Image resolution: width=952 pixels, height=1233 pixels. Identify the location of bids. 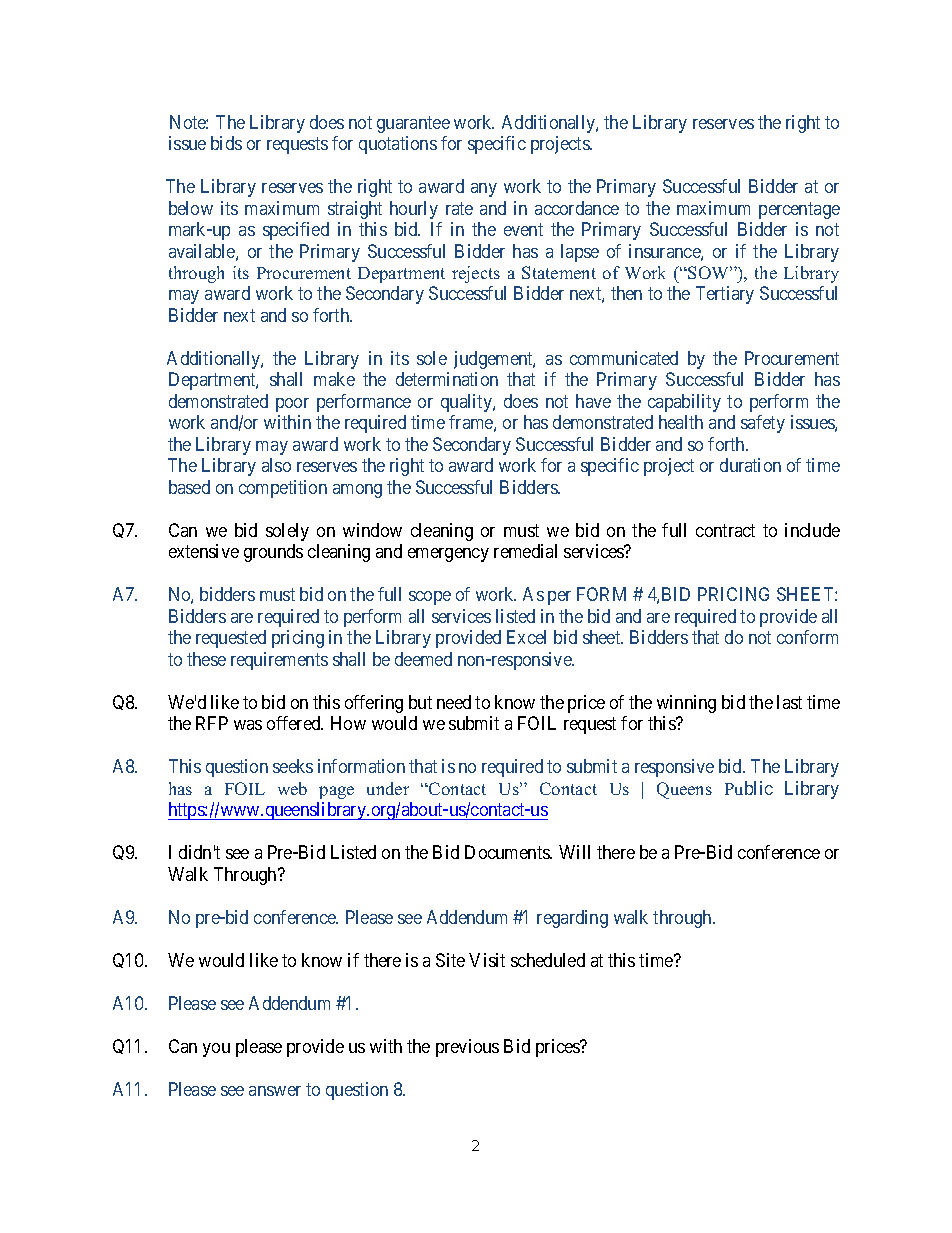
(226, 143).
